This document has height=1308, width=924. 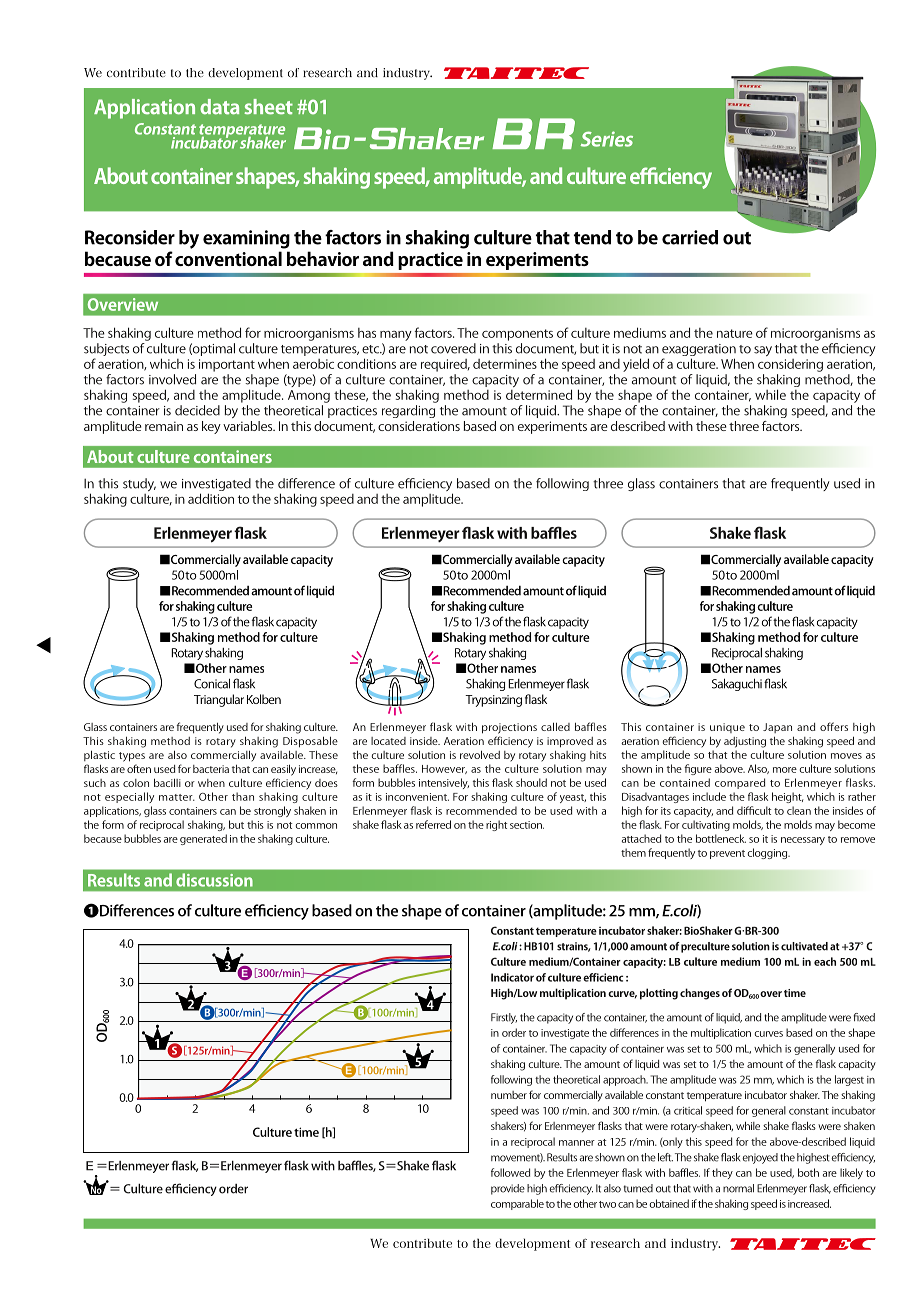 What do you see at coordinates (212, 683) in the document?
I see `Conical` at bounding box center [212, 683].
